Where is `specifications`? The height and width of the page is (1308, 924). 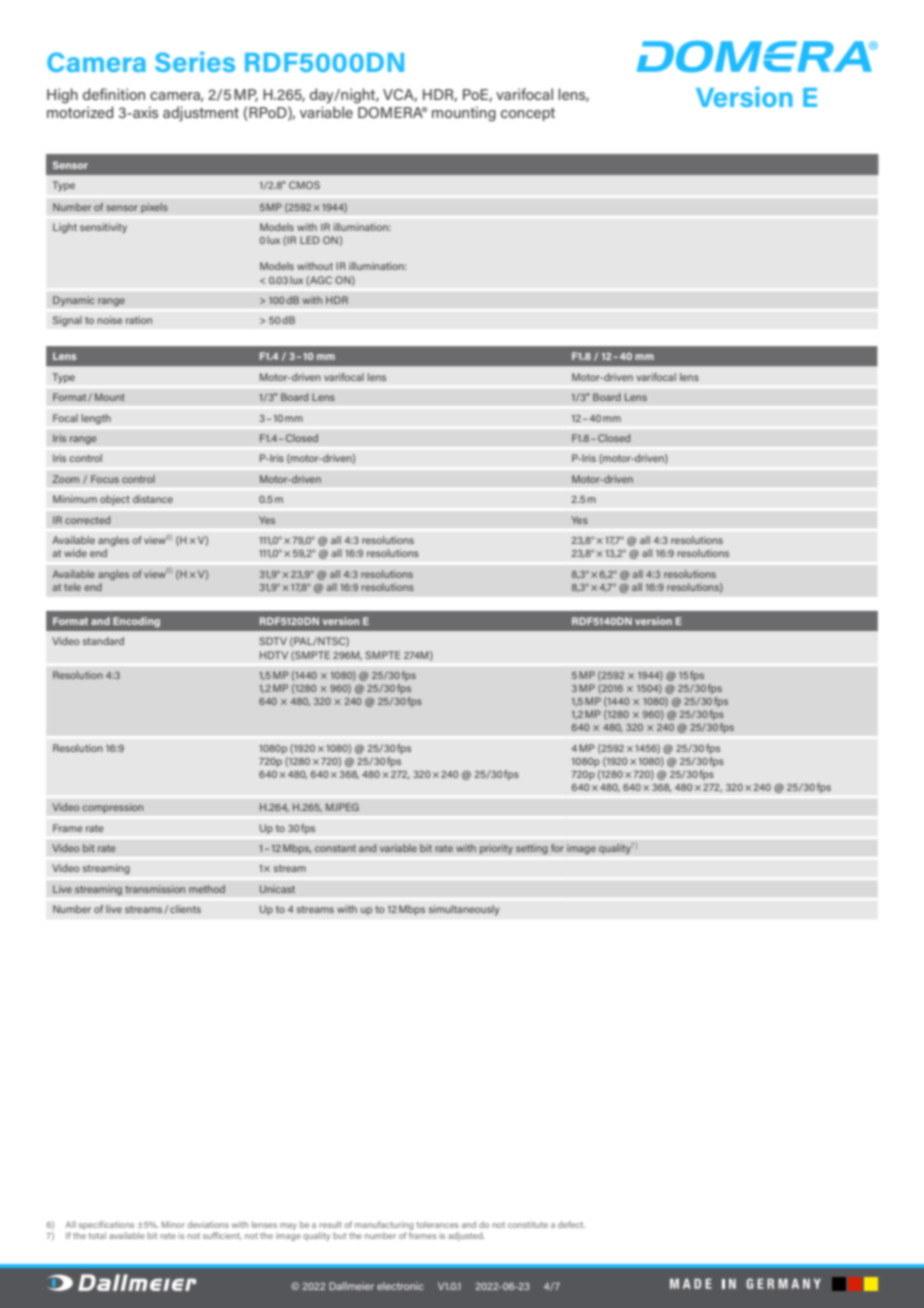 specifications is located at coordinates (106, 1225).
